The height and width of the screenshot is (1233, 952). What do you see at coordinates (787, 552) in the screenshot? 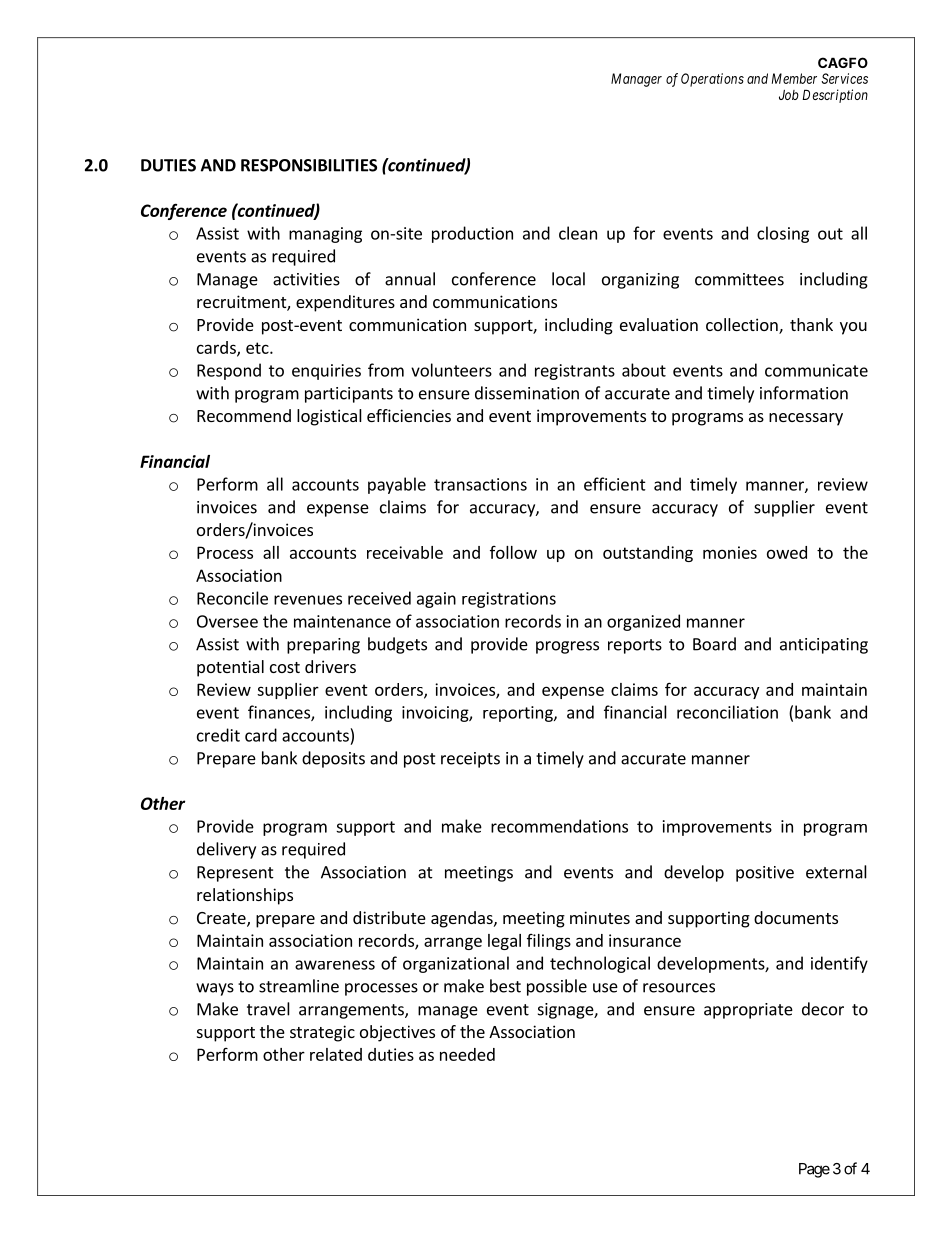
I see `owed` at bounding box center [787, 552].
